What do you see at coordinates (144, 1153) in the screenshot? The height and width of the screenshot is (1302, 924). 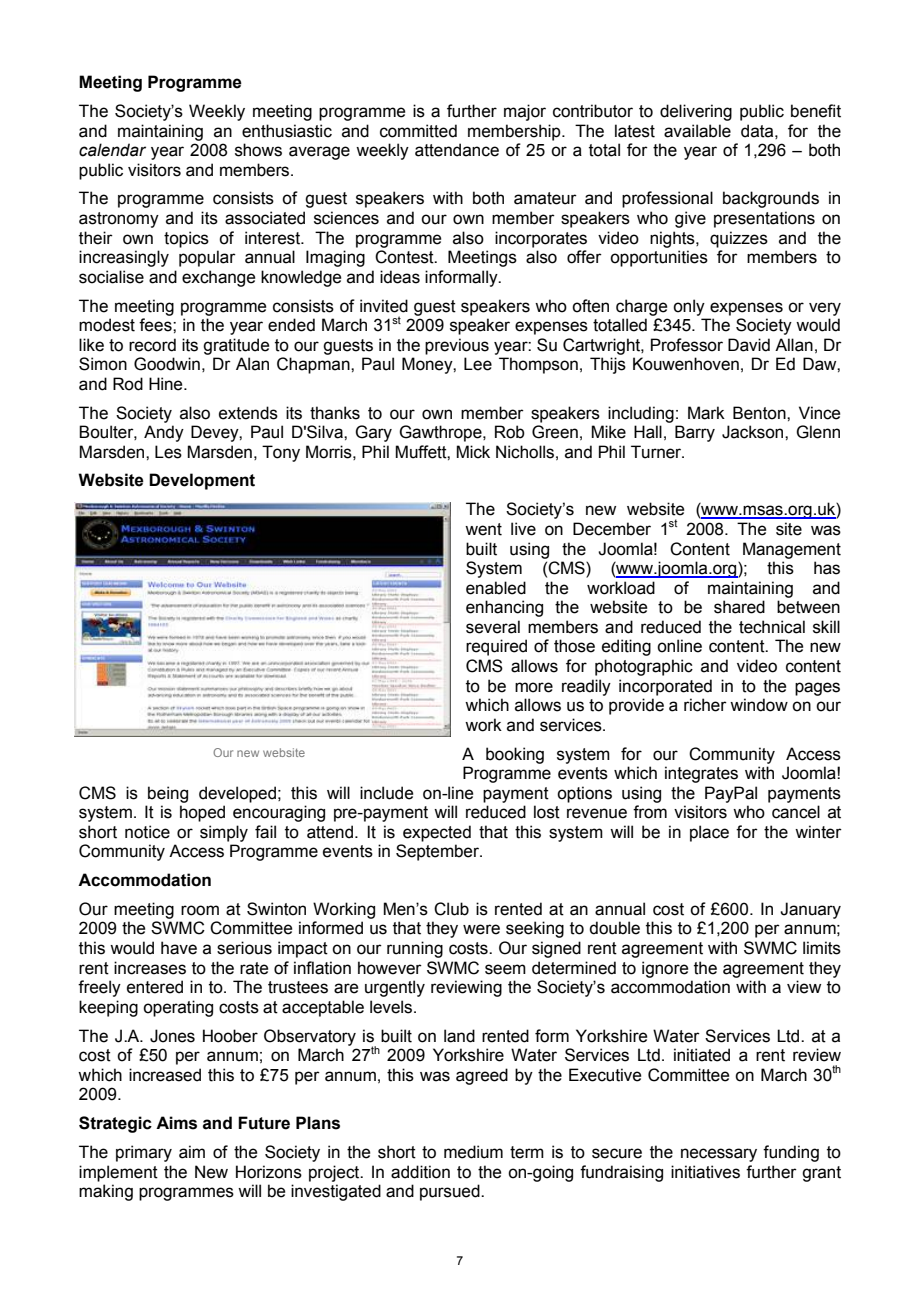 I see `primary` at bounding box center [144, 1153].
